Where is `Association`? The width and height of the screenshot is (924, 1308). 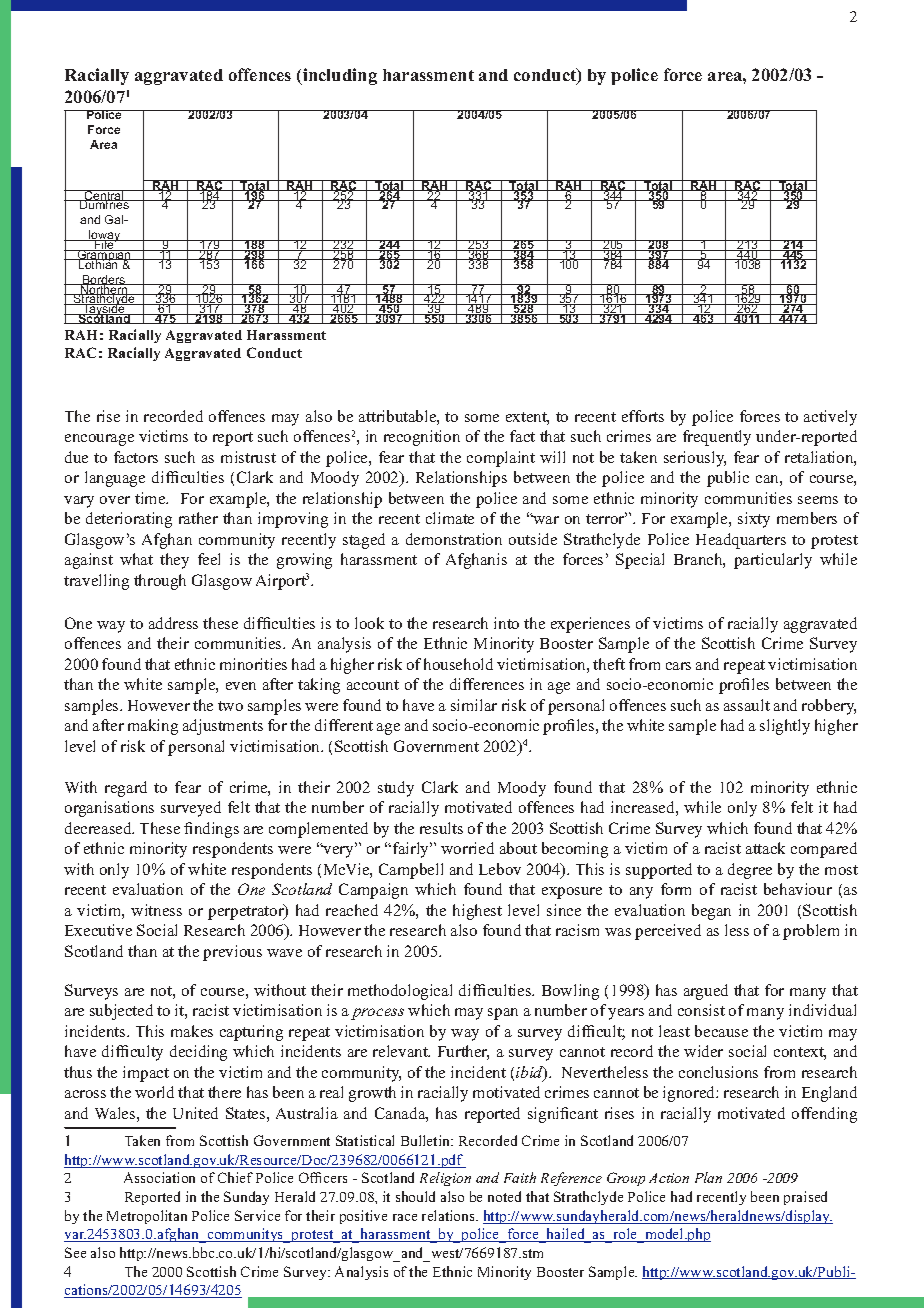 Association is located at coordinates (159, 1177).
